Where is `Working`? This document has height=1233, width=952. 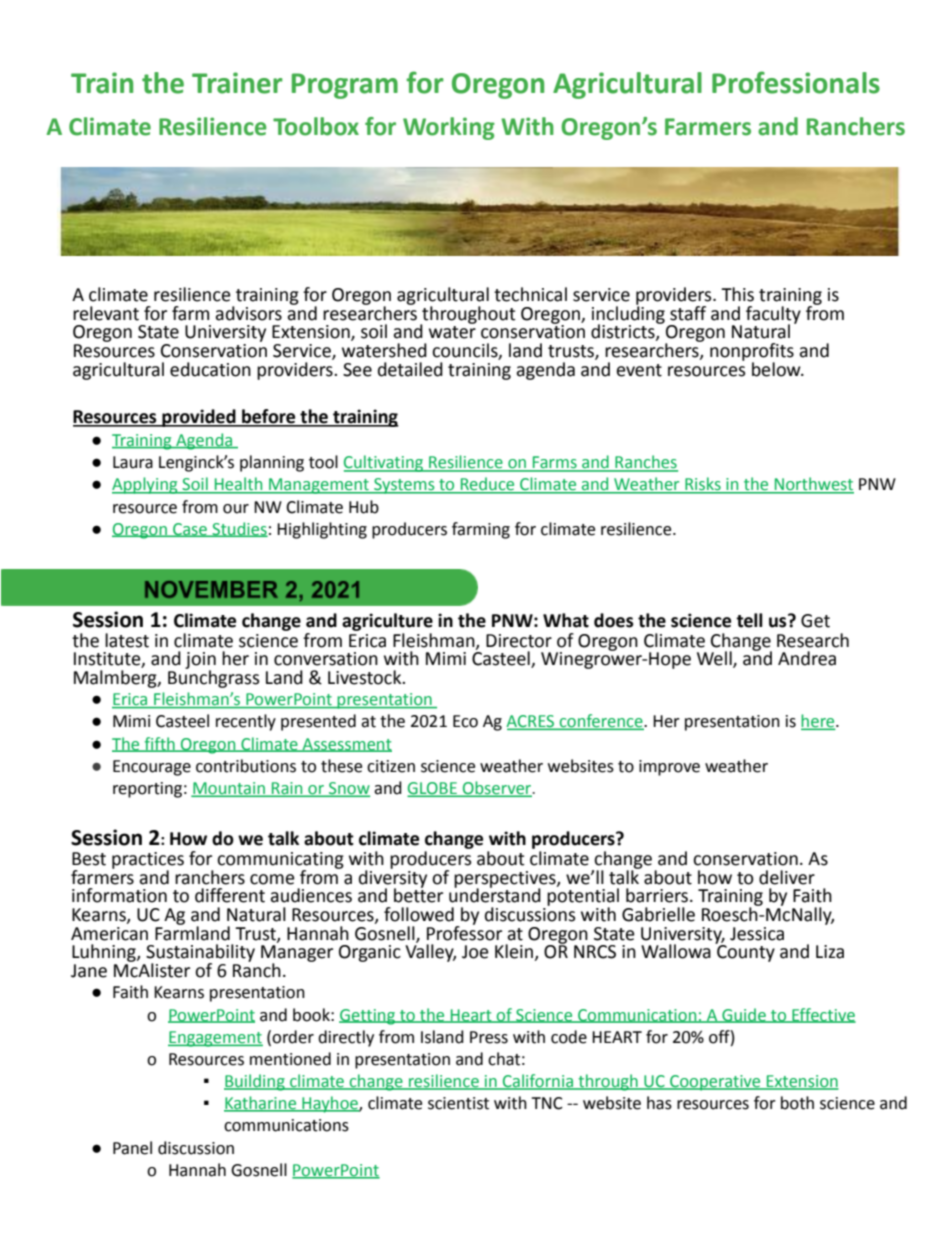
Working is located at coordinates (449, 128).
